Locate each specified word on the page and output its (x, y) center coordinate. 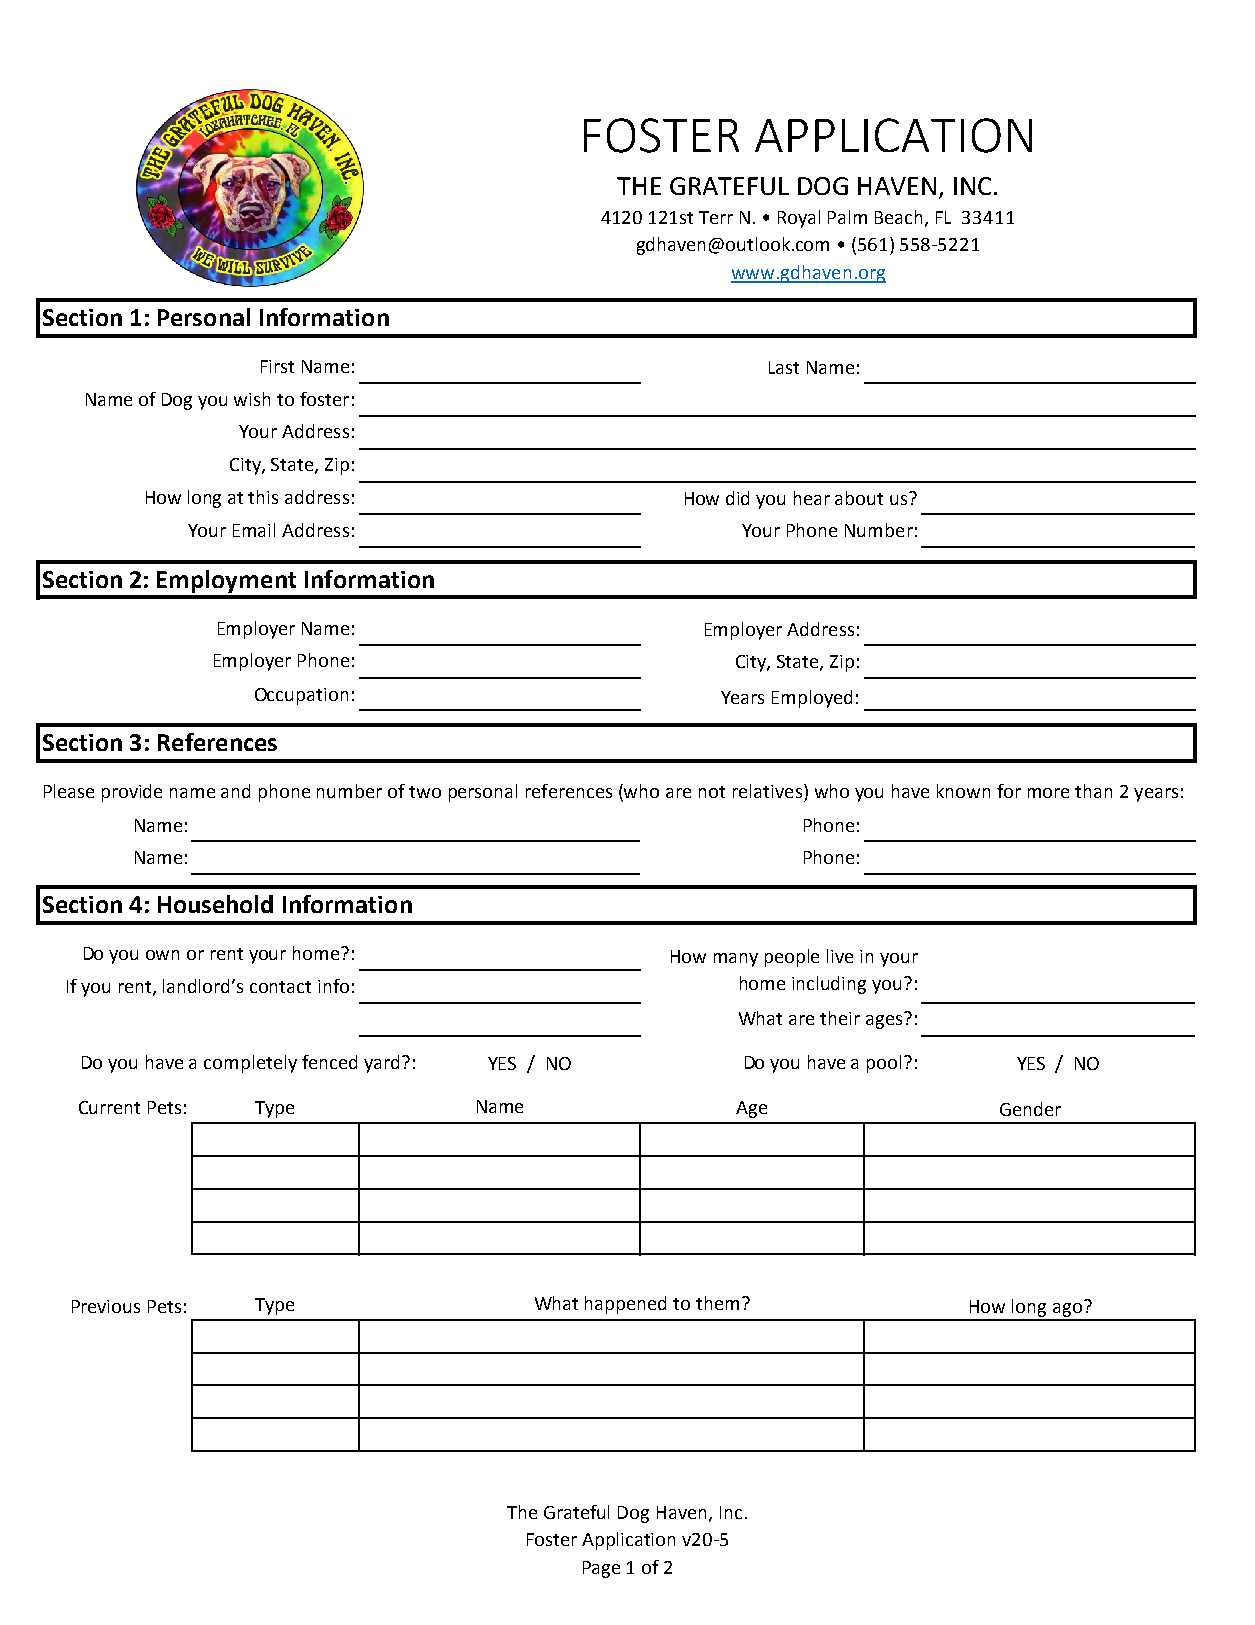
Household (215, 904)
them (717, 1303)
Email (254, 530)
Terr (716, 217)
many (736, 960)
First (277, 366)
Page (601, 1569)
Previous (106, 1306)
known (963, 791)
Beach (900, 218)
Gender (1030, 1109)
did (737, 498)
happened (625, 1305)
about (859, 498)
